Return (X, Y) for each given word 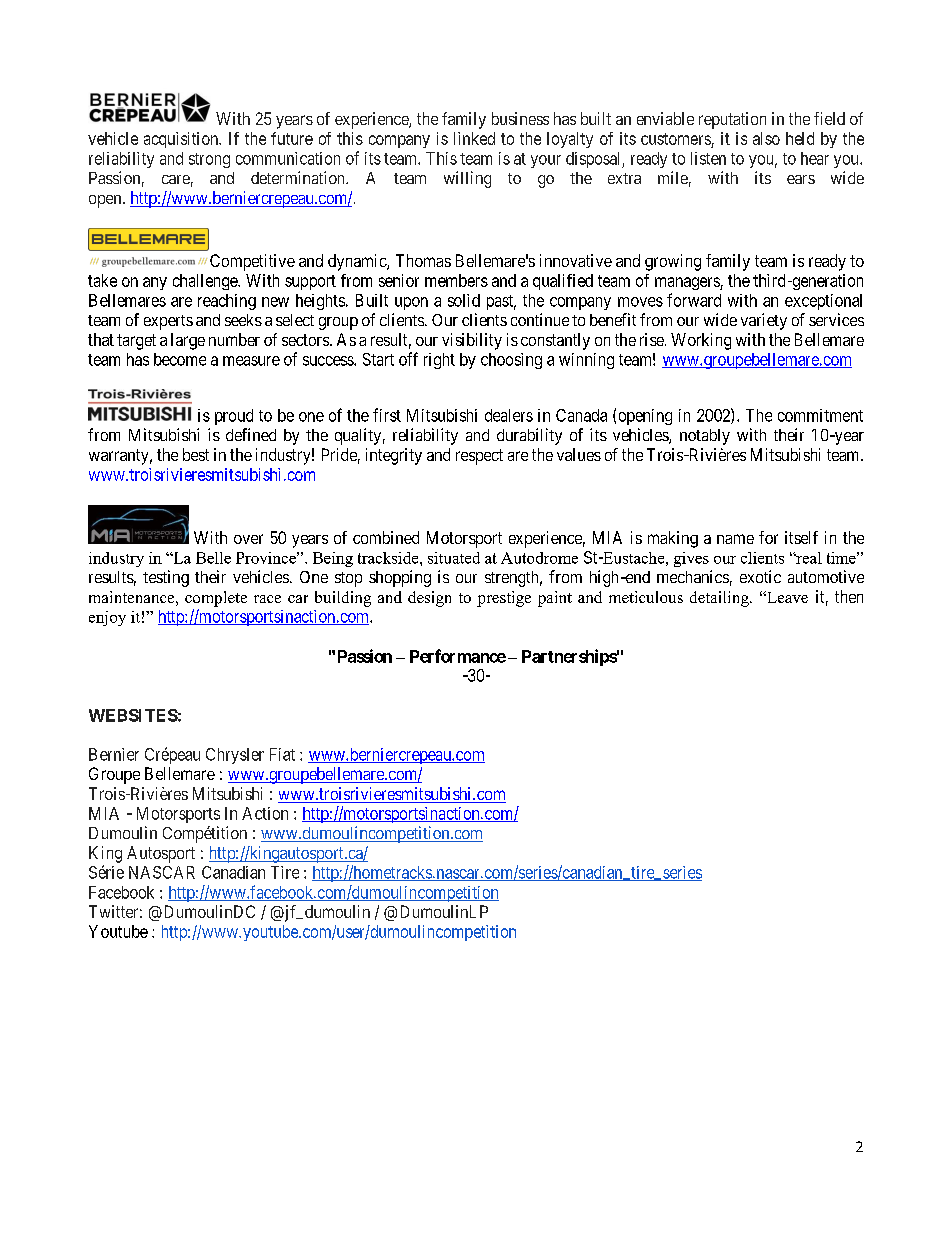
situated (454, 558)
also (766, 138)
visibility (472, 341)
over (248, 539)
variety (764, 321)
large (188, 341)
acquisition (182, 140)
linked (474, 138)
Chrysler (235, 756)
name (735, 539)
